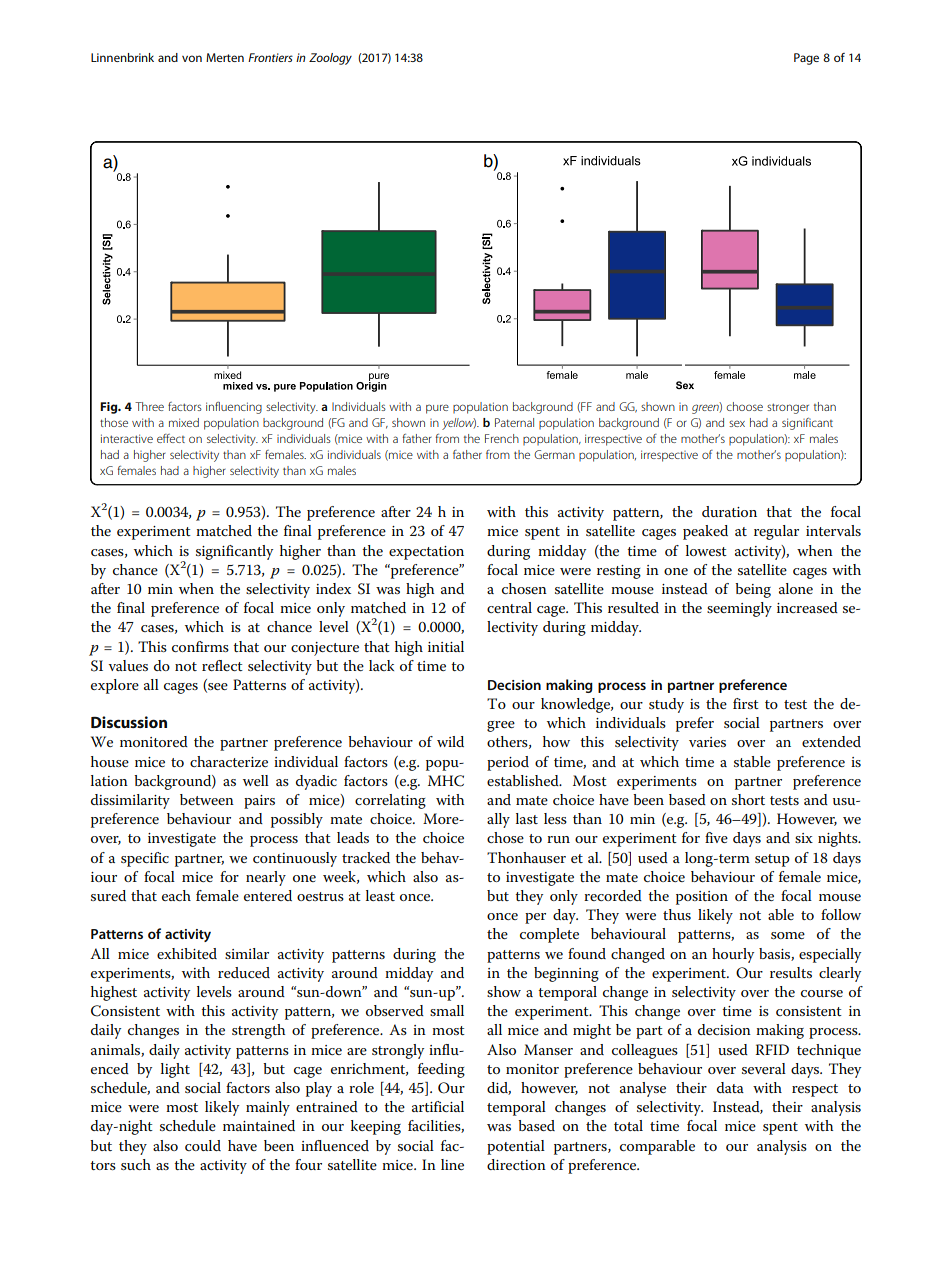 The image size is (952, 1265). I want to click on potential, so click(516, 1147).
